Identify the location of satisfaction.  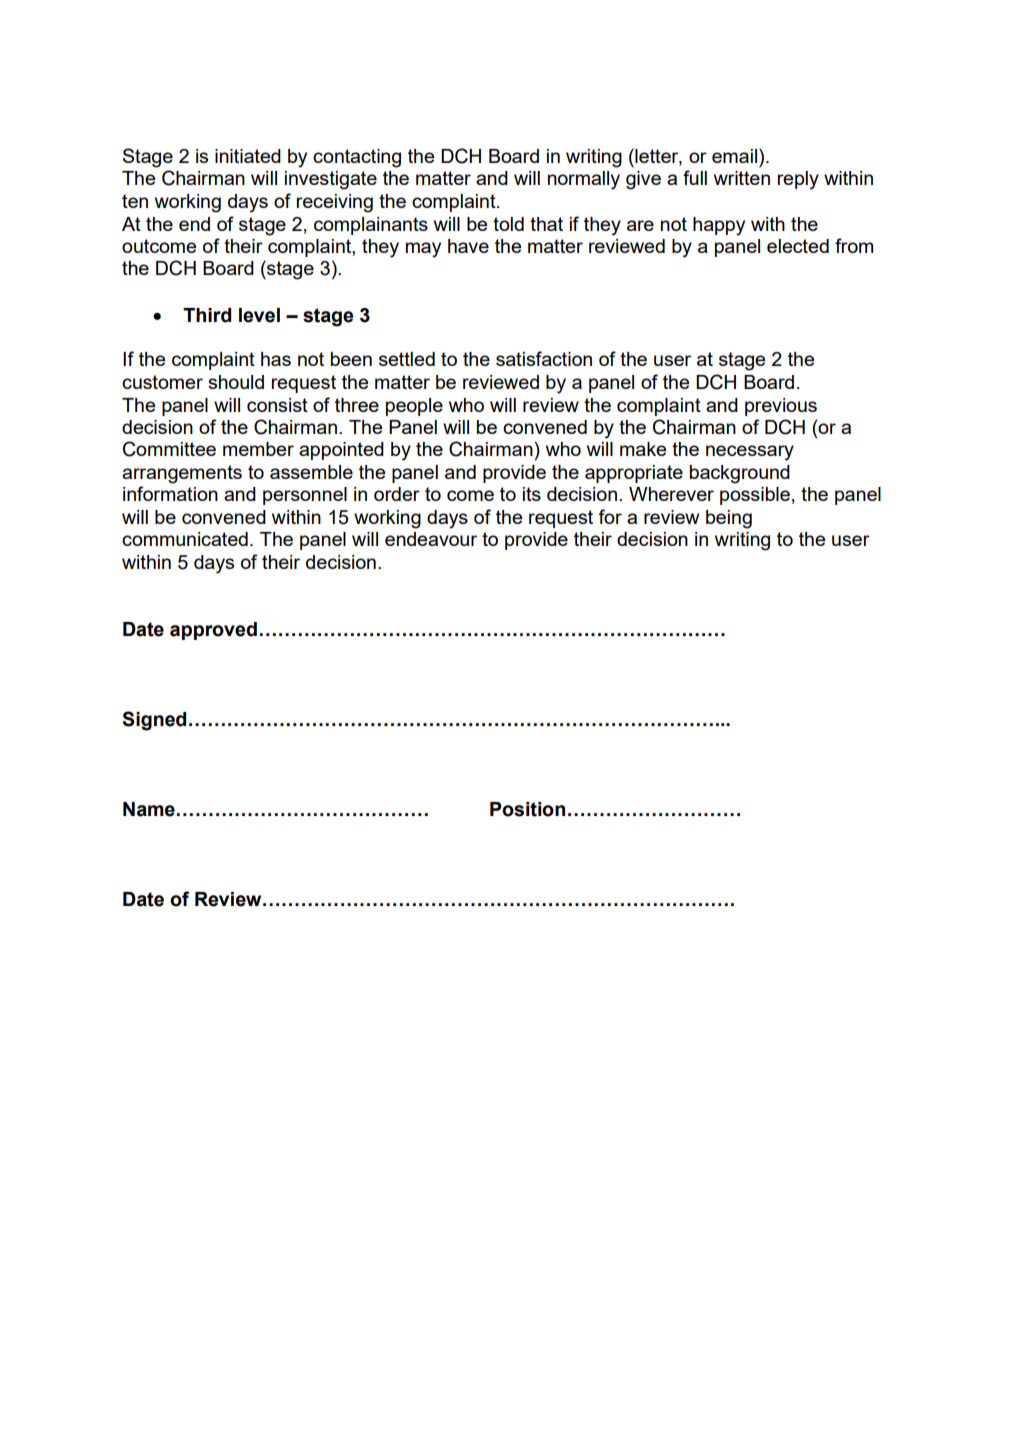
(544, 358).
